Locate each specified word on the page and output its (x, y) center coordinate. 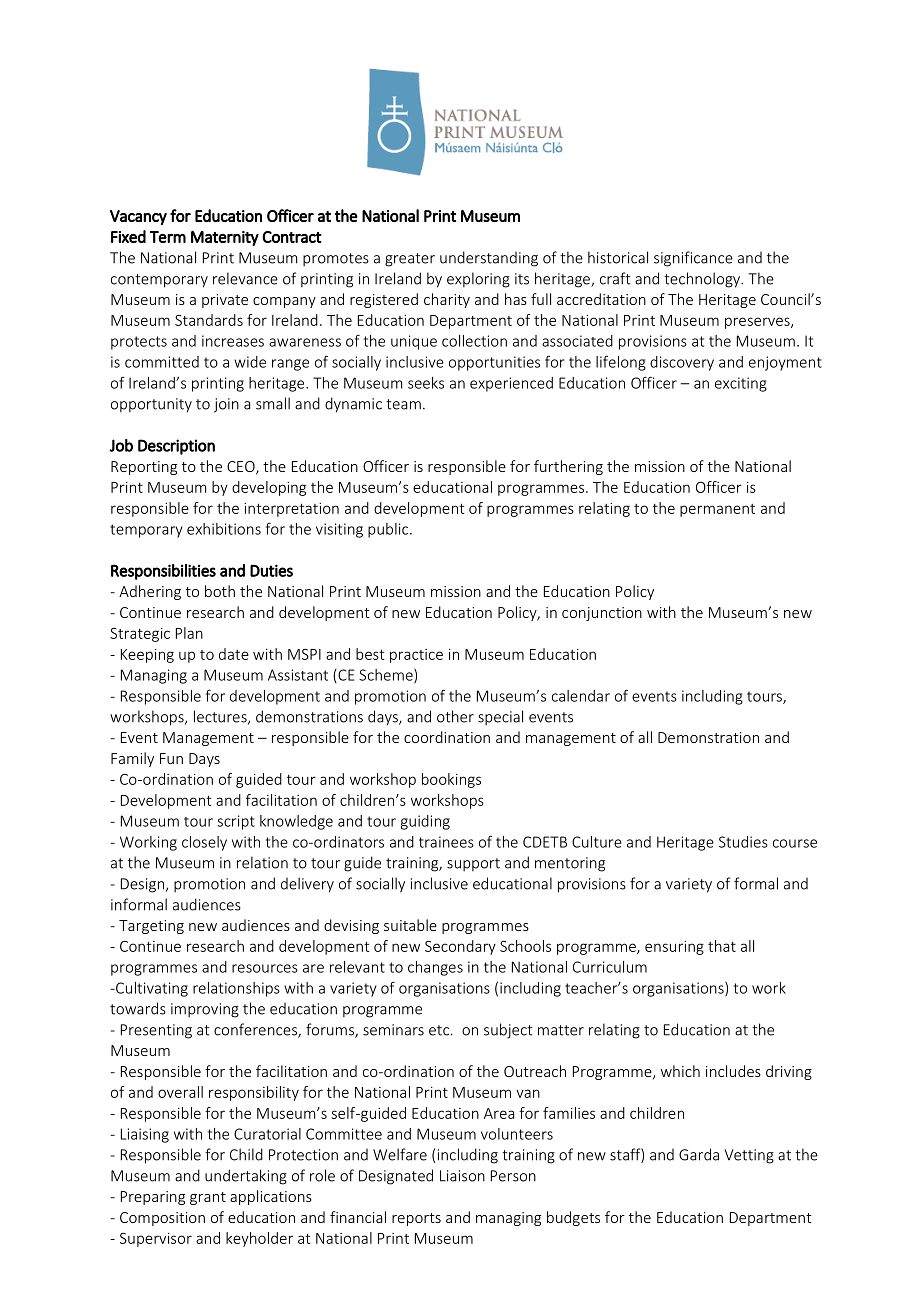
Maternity (225, 238)
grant (208, 1198)
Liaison (462, 1176)
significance (693, 259)
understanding (489, 259)
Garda (699, 1154)
